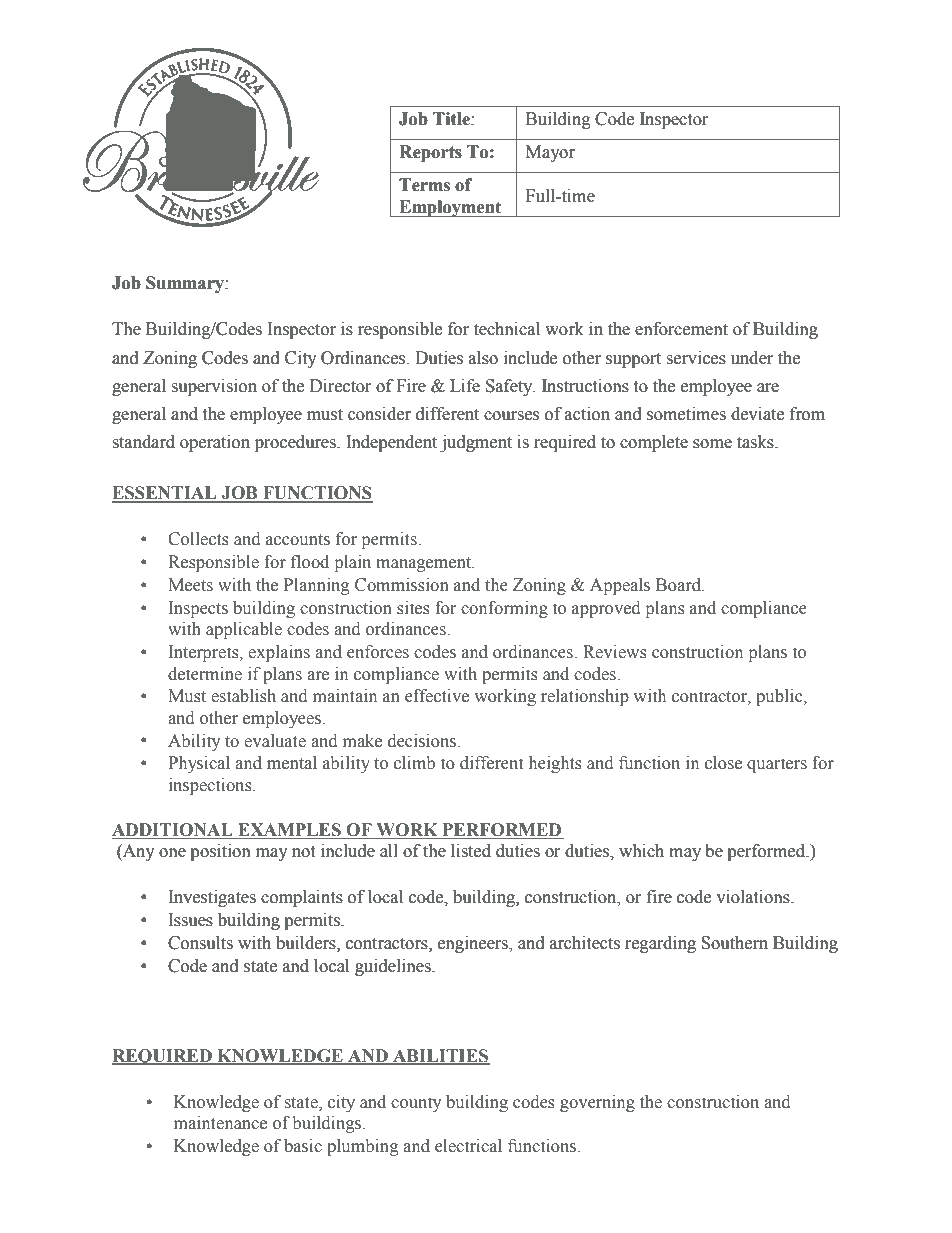 The image size is (952, 1233). I want to click on conforming, so click(504, 609).
